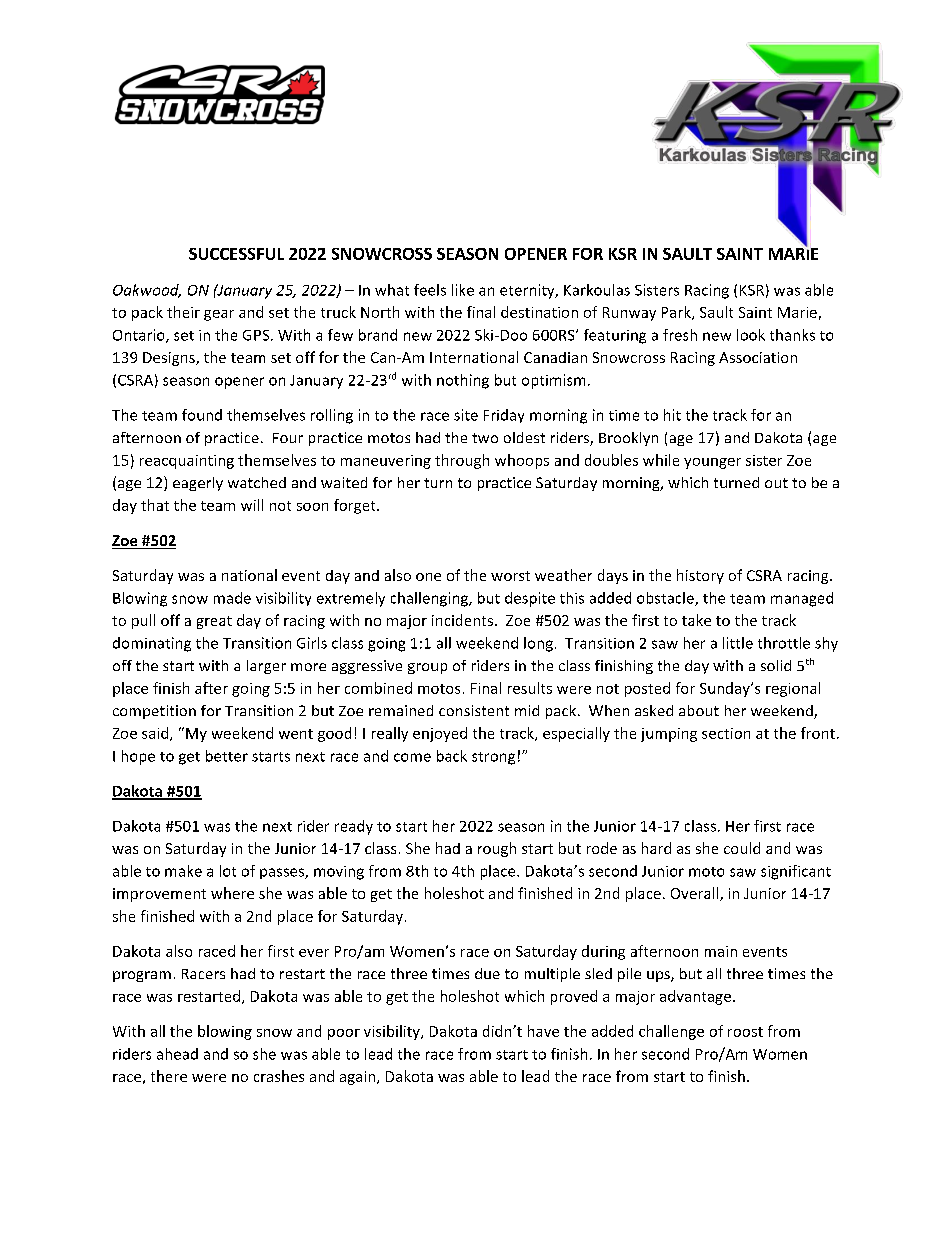 This document has width=952, height=1233. What do you see at coordinates (228, 871) in the document?
I see `lot` at bounding box center [228, 871].
